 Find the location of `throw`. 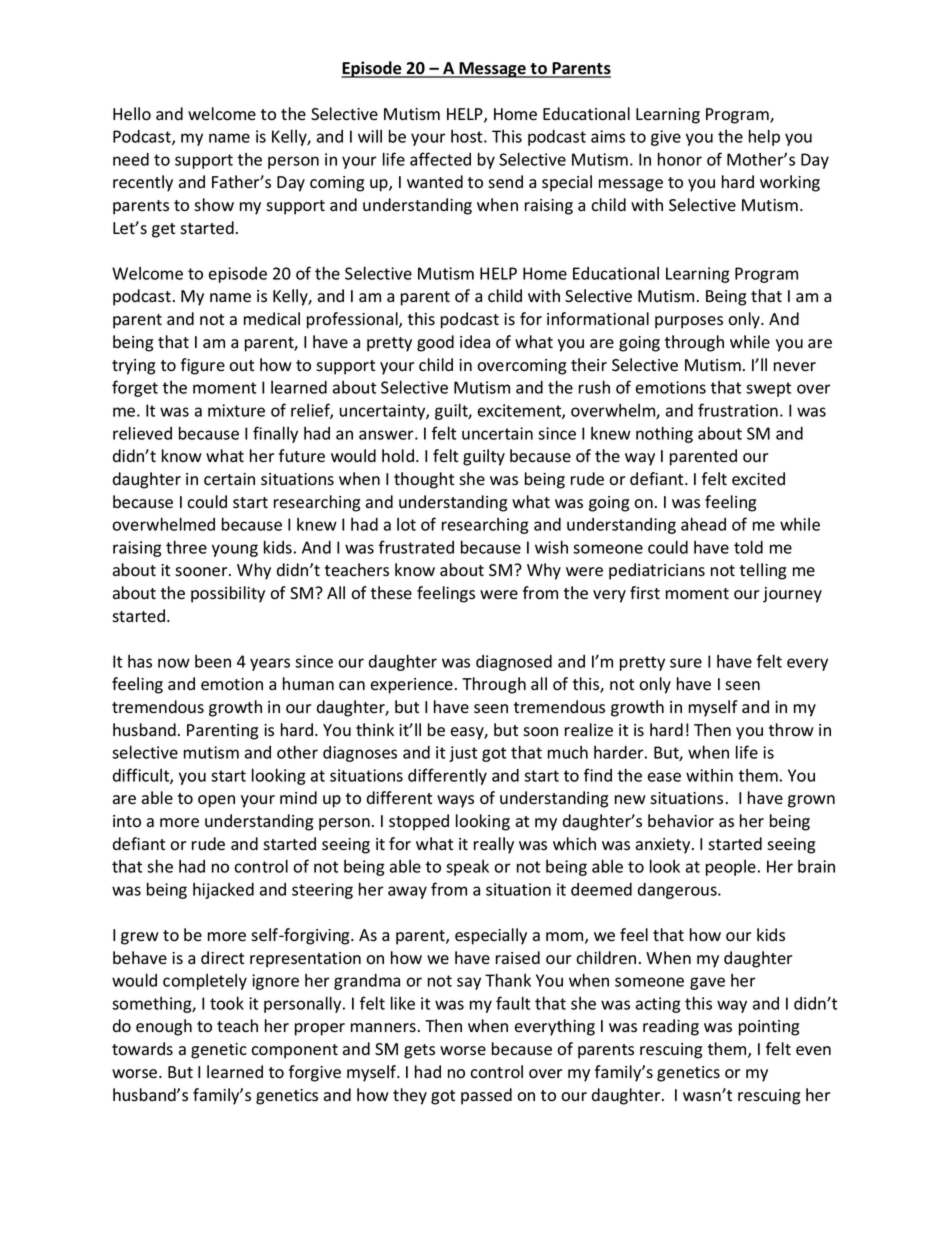

throw is located at coordinates (791, 730).
